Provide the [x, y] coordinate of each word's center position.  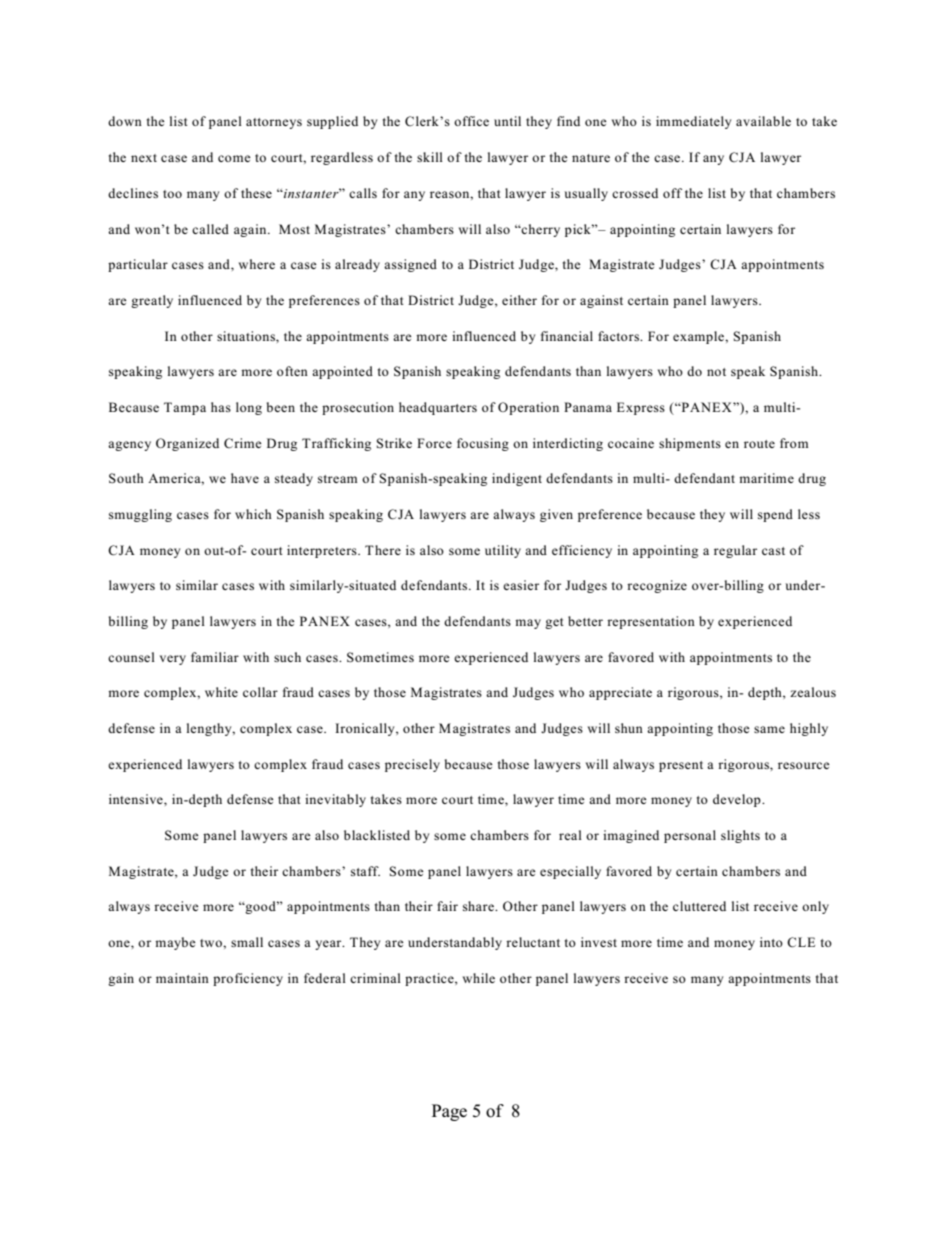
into [771, 942]
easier [521, 585]
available [763, 121]
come [234, 158]
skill [430, 157]
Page [449, 1112]
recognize [657, 586]
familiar [215, 657]
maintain [182, 978]
